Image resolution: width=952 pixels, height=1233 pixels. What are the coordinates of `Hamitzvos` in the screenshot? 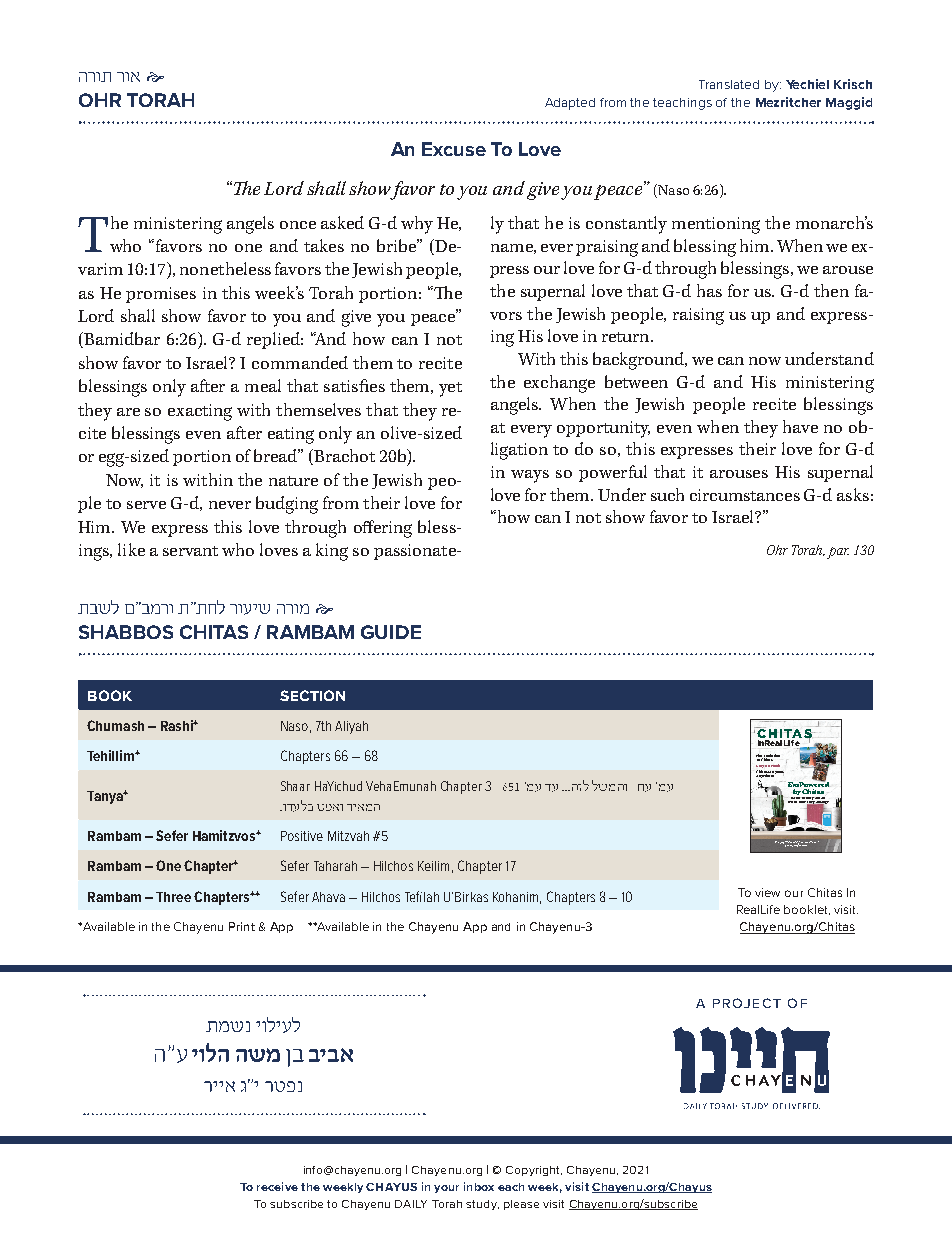 It's located at (225, 835).
